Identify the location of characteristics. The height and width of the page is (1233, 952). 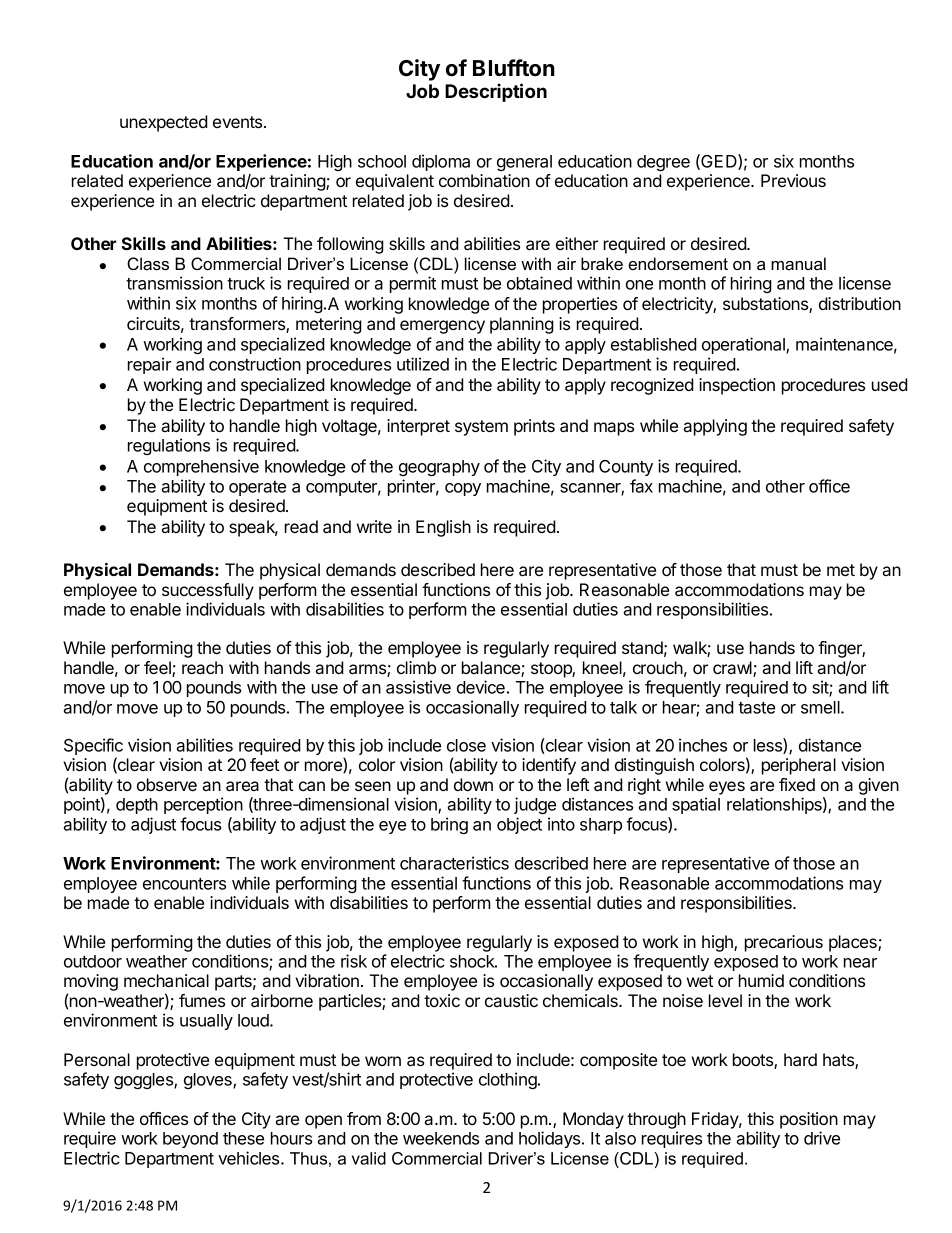
(454, 863).
